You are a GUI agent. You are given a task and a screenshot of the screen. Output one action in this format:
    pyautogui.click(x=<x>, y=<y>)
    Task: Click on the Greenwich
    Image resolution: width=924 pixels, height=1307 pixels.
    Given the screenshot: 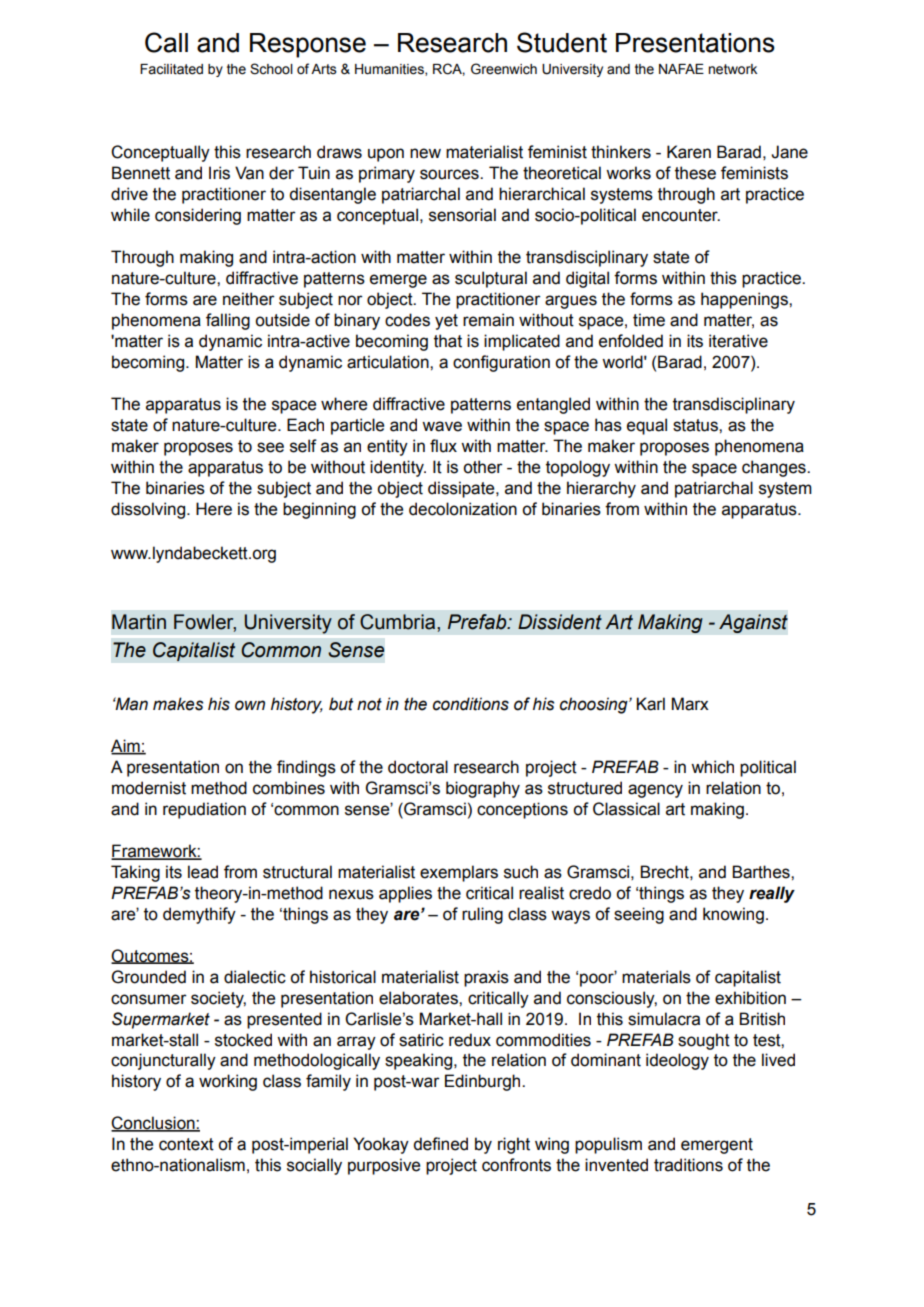 What is the action you would take?
    pyautogui.click(x=504, y=69)
